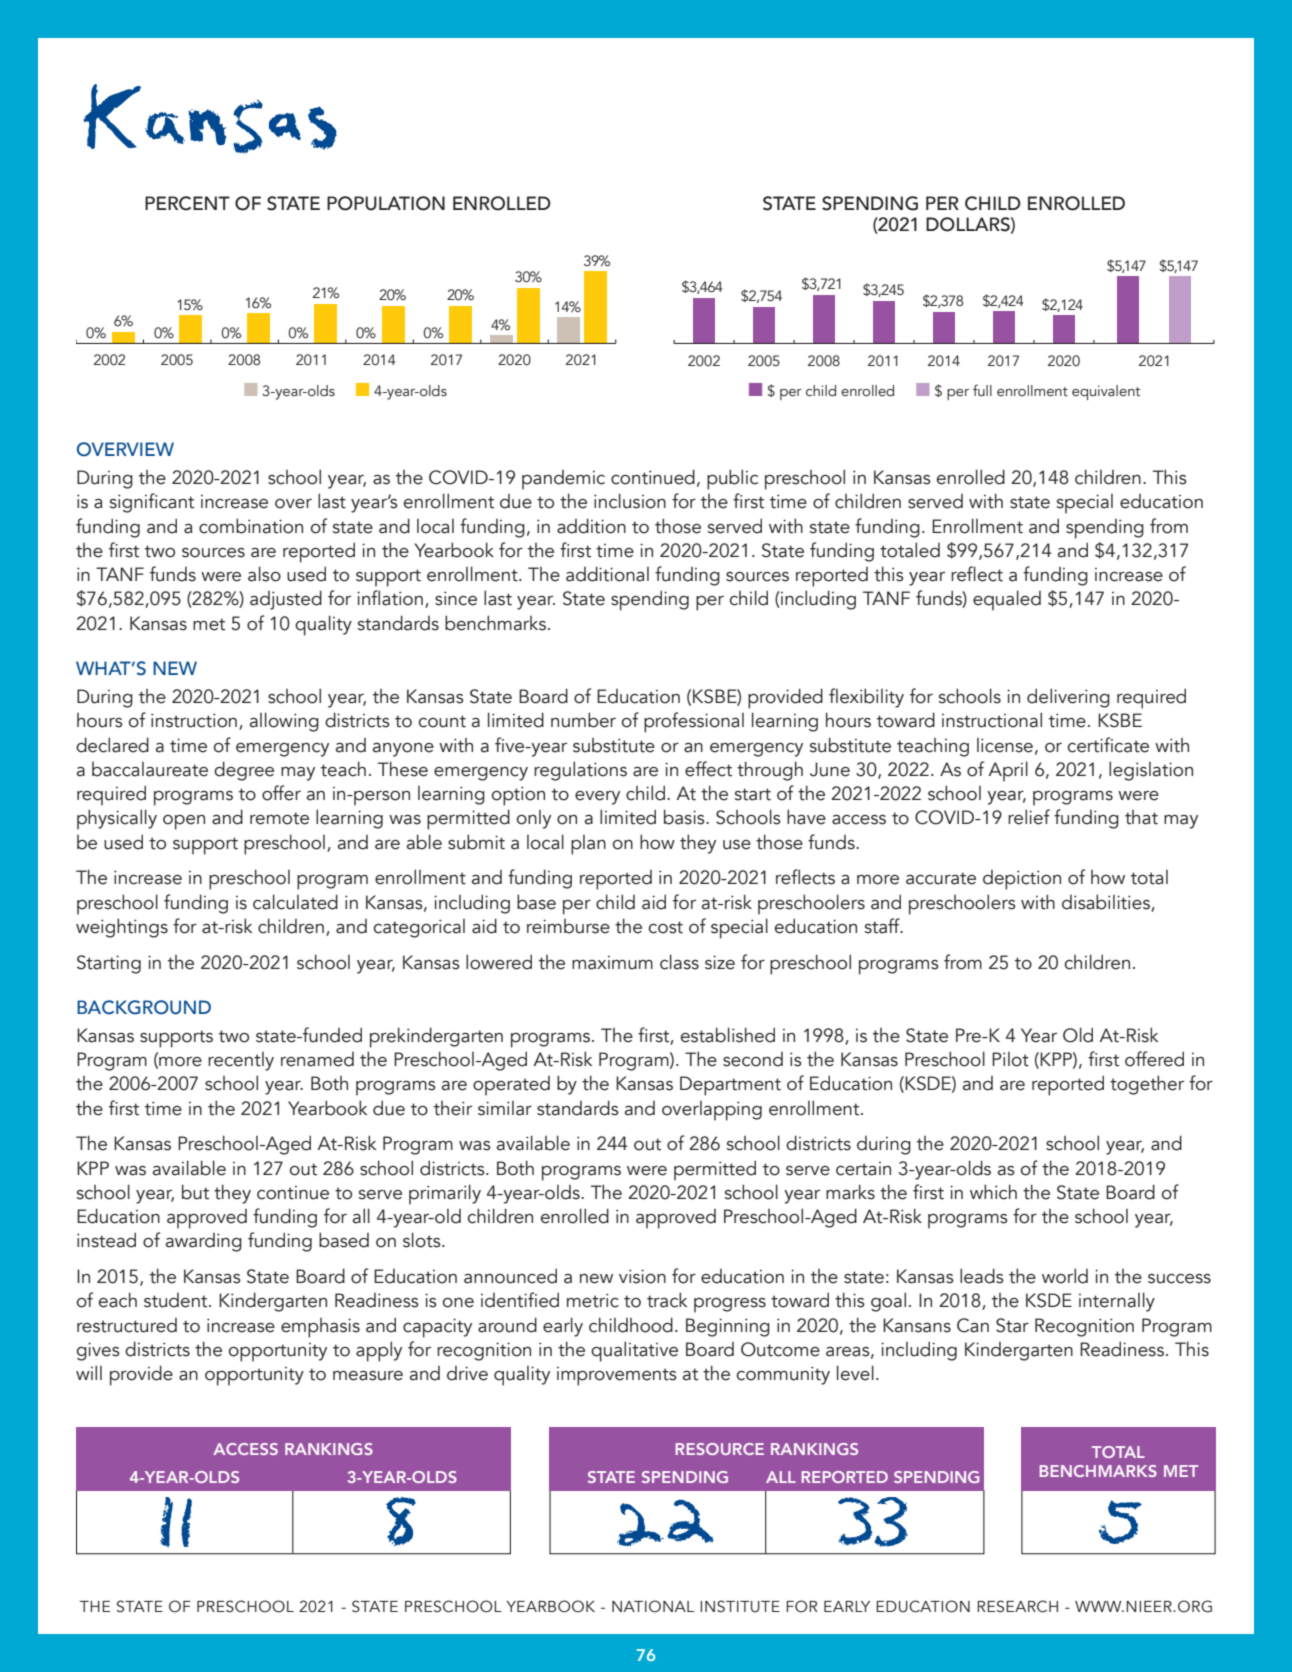  What do you see at coordinates (642, 1276) in the screenshot?
I see `vision` at bounding box center [642, 1276].
